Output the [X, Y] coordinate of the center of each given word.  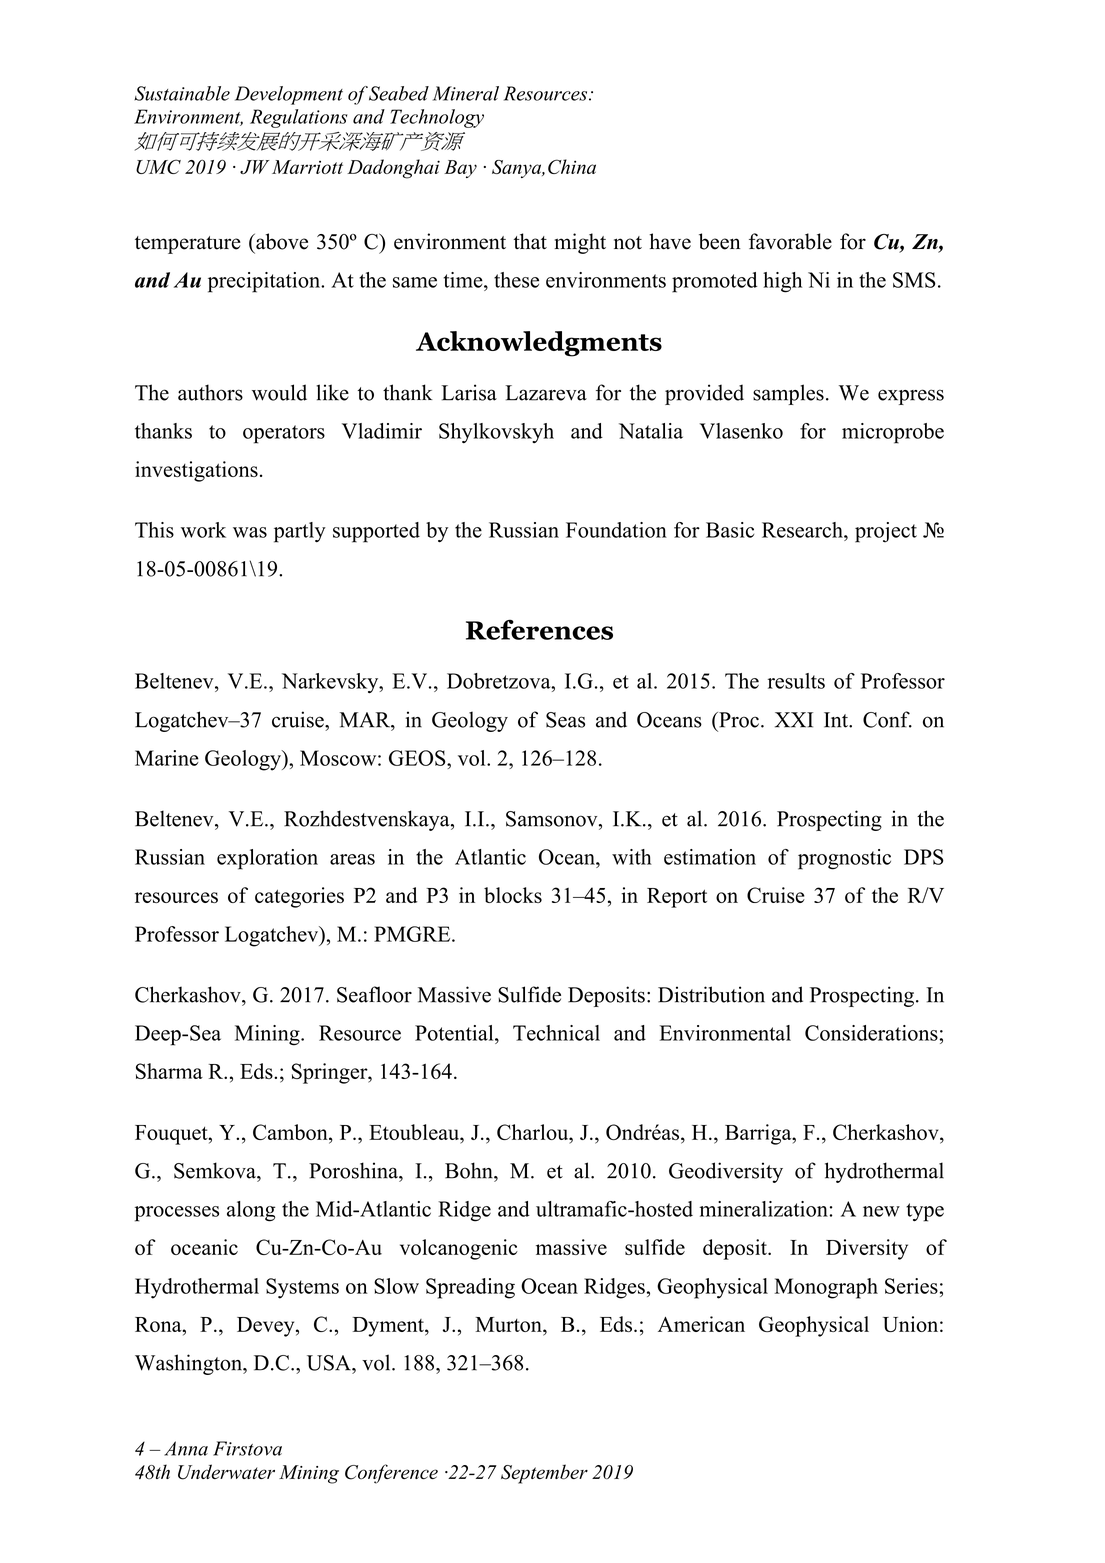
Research [803, 530]
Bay [460, 169]
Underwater [226, 1472]
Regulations [298, 118]
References [539, 630]
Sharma [169, 1071]
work [203, 530]
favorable [790, 241]
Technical [556, 1033]
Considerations [871, 1033]
